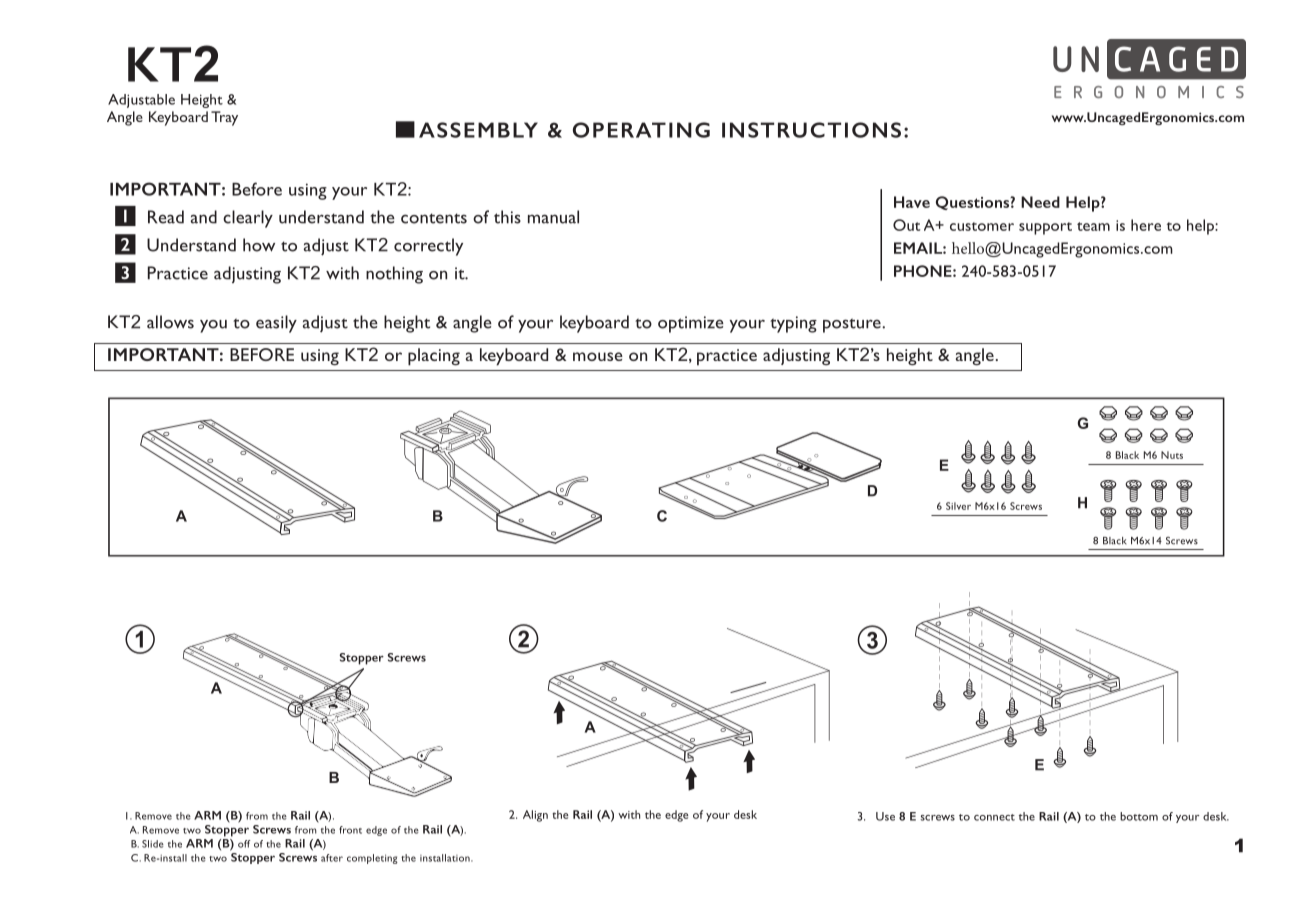 The image size is (1308, 924). Describe the element at coordinates (598, 356) in the screenshot. I see `mouse` at that location.
